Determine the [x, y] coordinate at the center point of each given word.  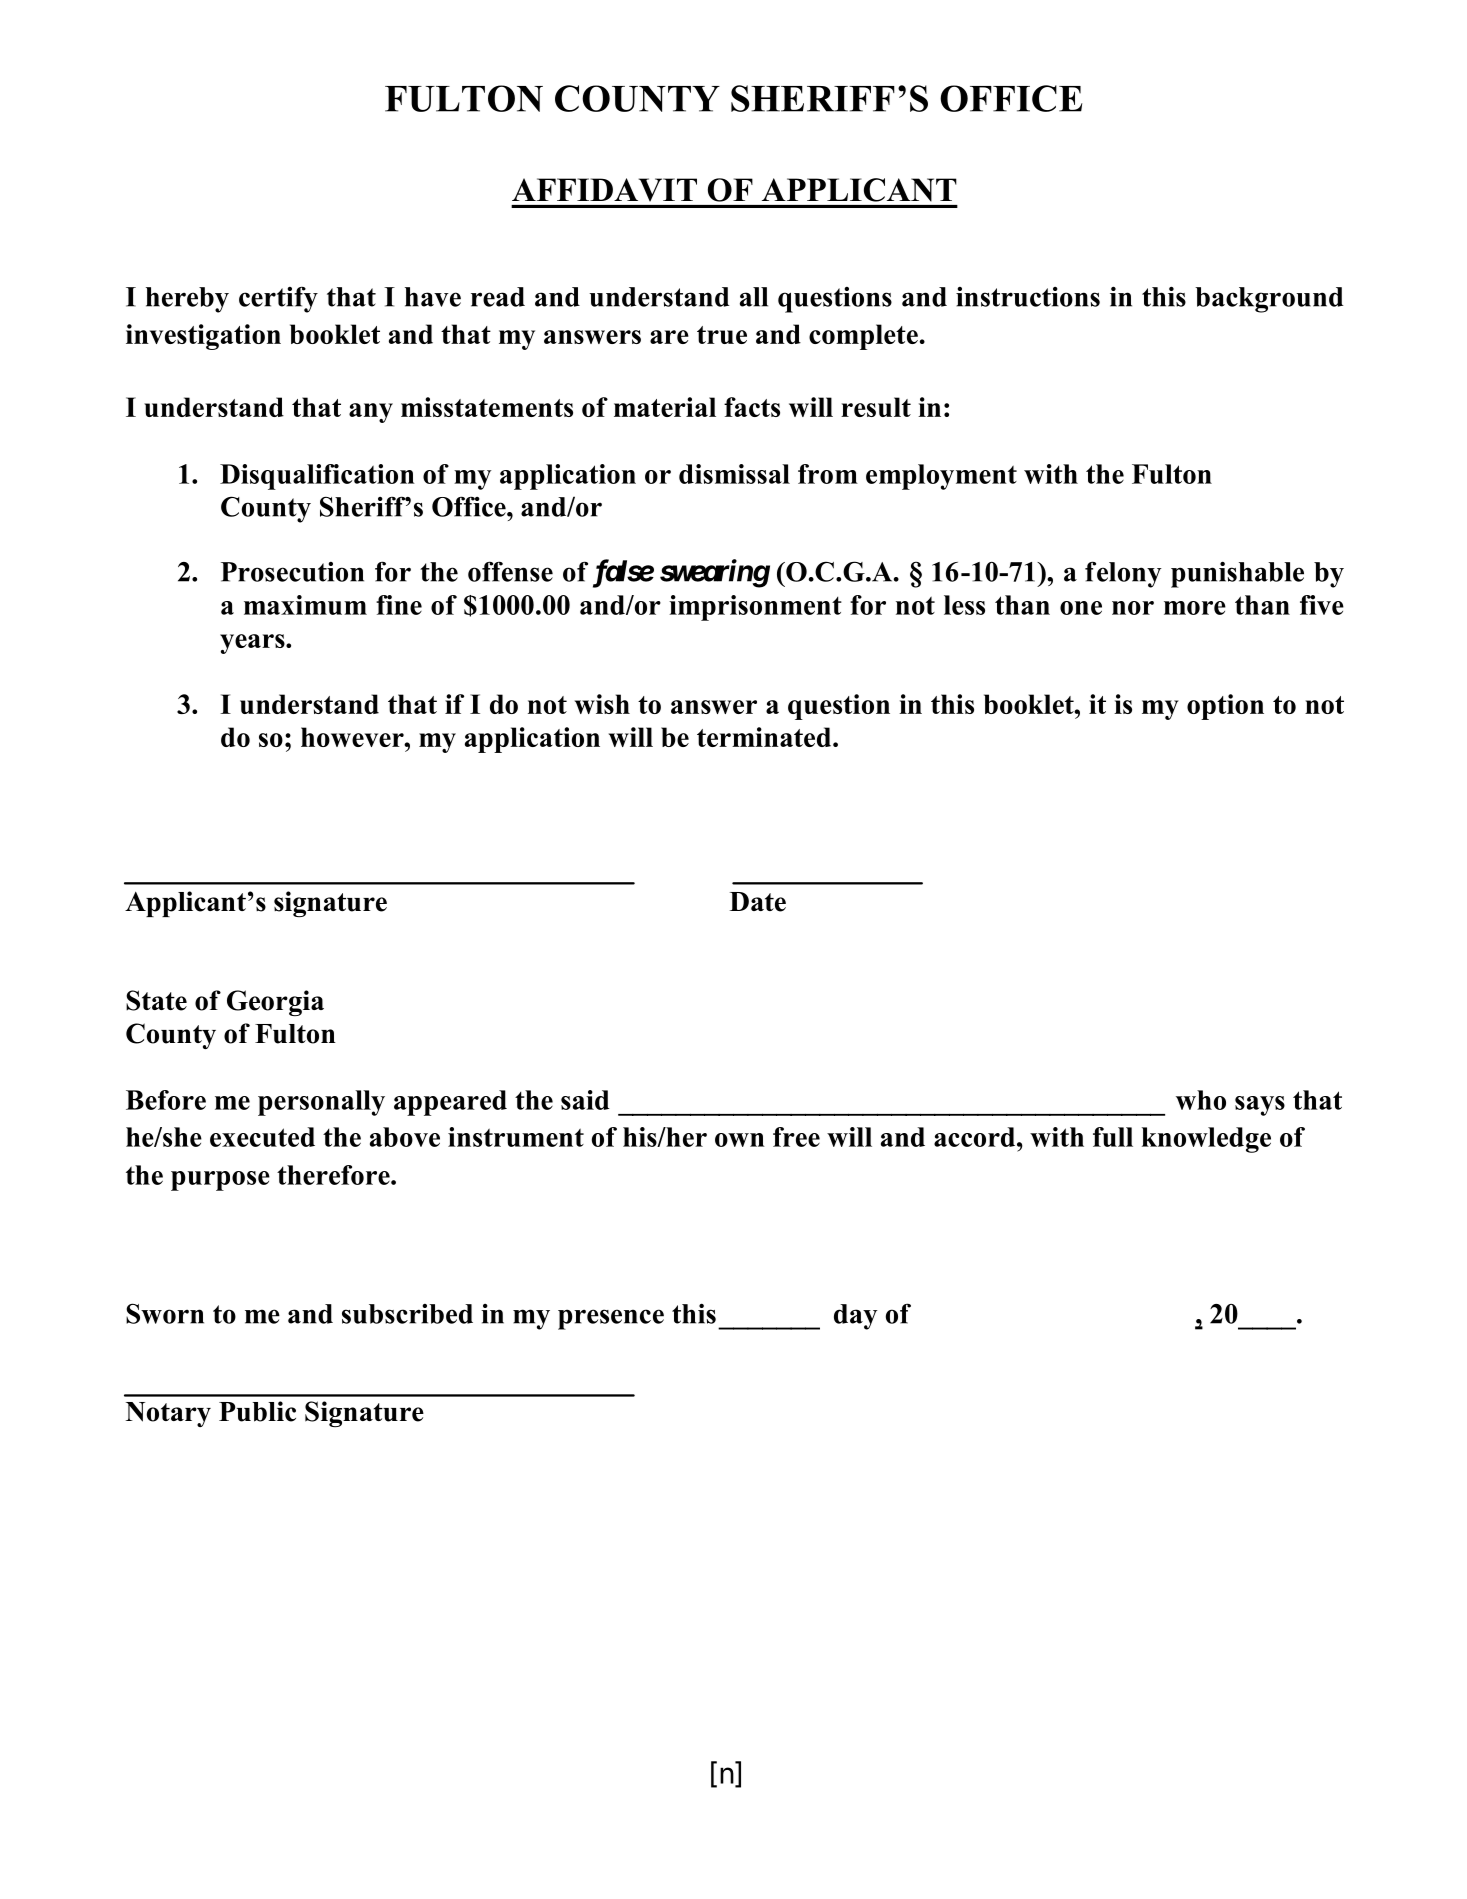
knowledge [1206, 1140]
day [856, 1317]
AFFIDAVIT [604, 190]
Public [257, 1411]
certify [278, 299]
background [1269, 300]
